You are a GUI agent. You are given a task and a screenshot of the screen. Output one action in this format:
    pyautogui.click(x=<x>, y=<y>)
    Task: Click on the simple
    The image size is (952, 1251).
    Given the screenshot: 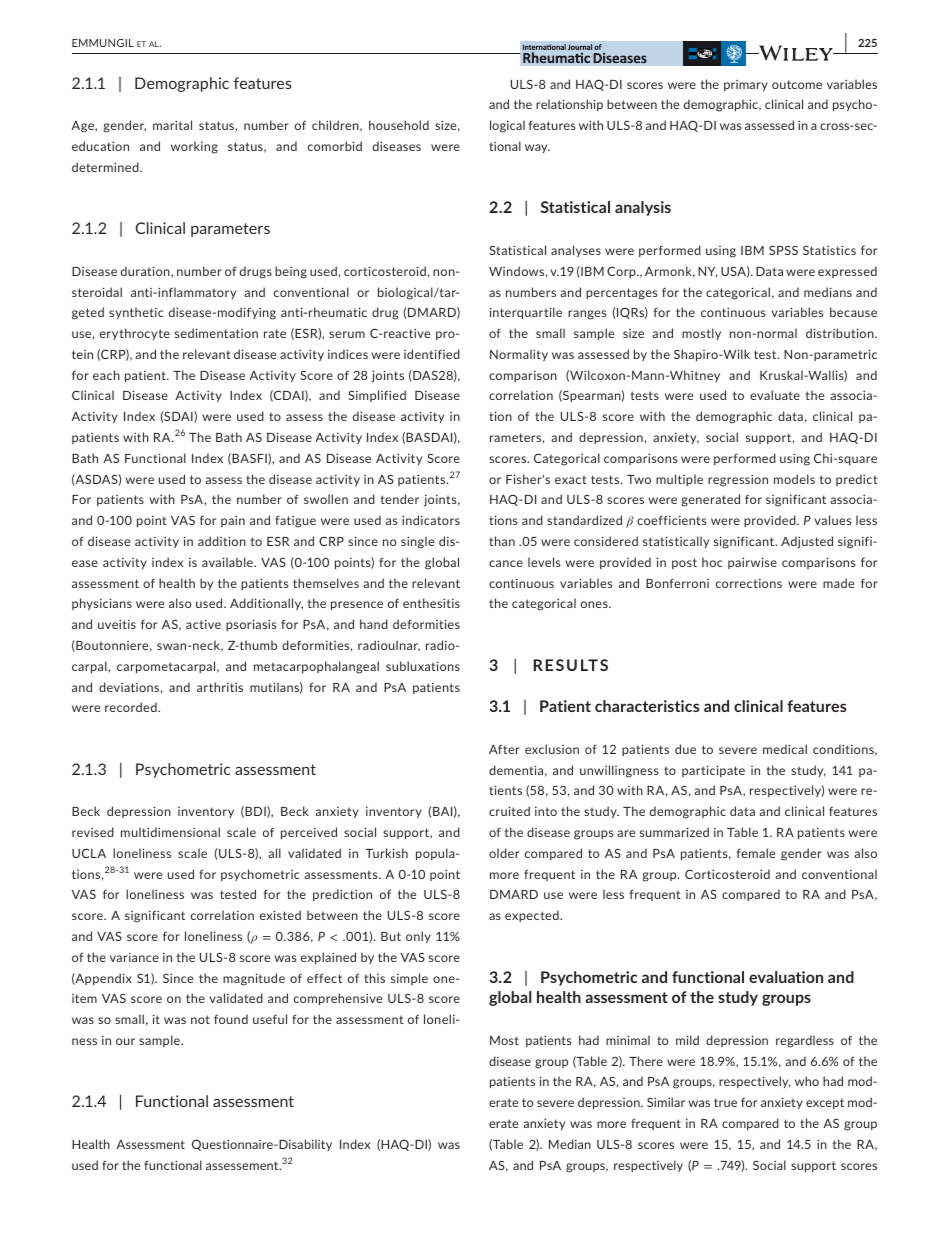 What is the action you would take?
    pyautogui.click(x=409, y=979)
